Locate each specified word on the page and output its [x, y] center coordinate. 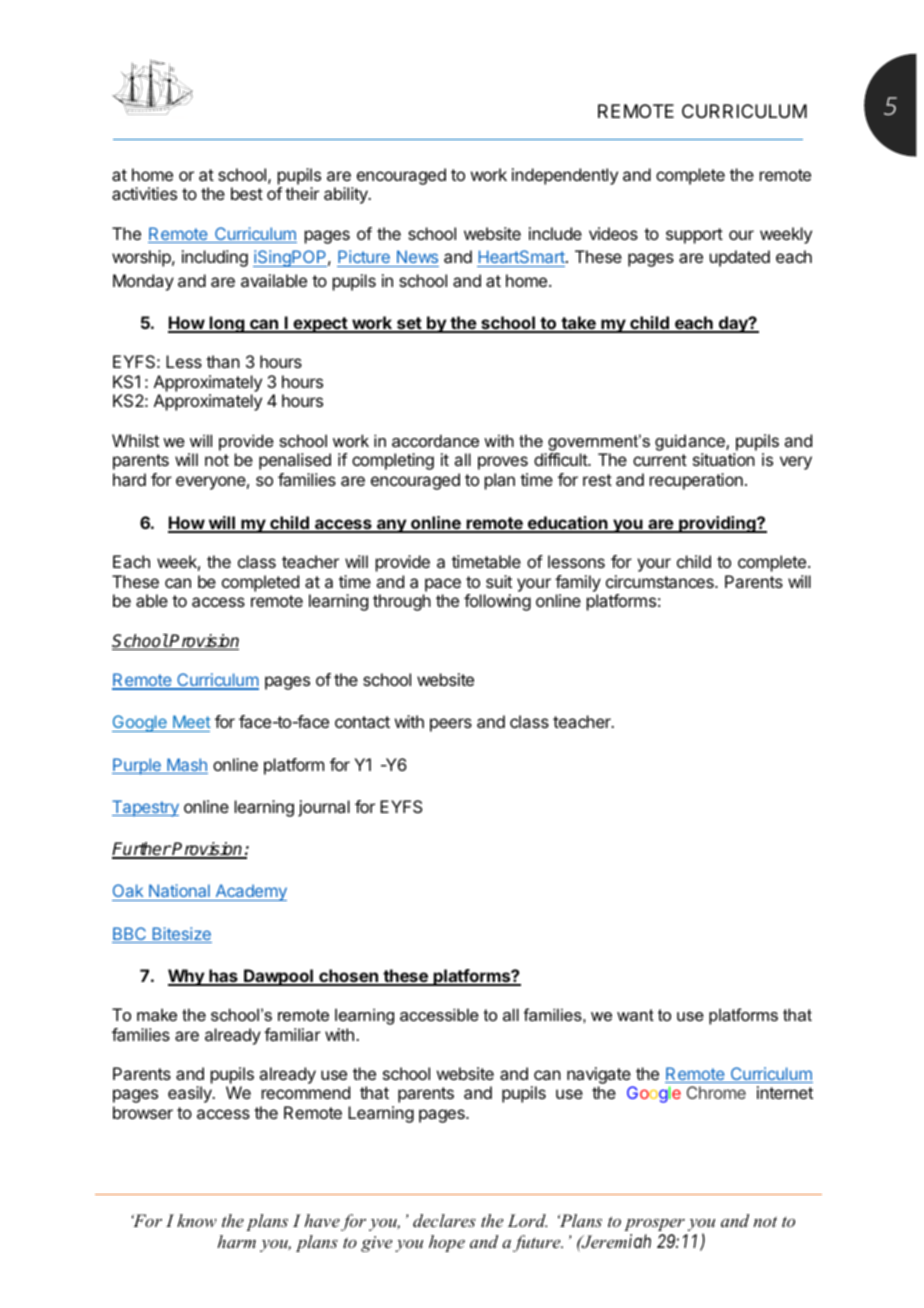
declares [444, 1220]
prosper [654, 1224]
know [197, 1220]
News [417, 256]
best [247, 193]
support [694, 236]
